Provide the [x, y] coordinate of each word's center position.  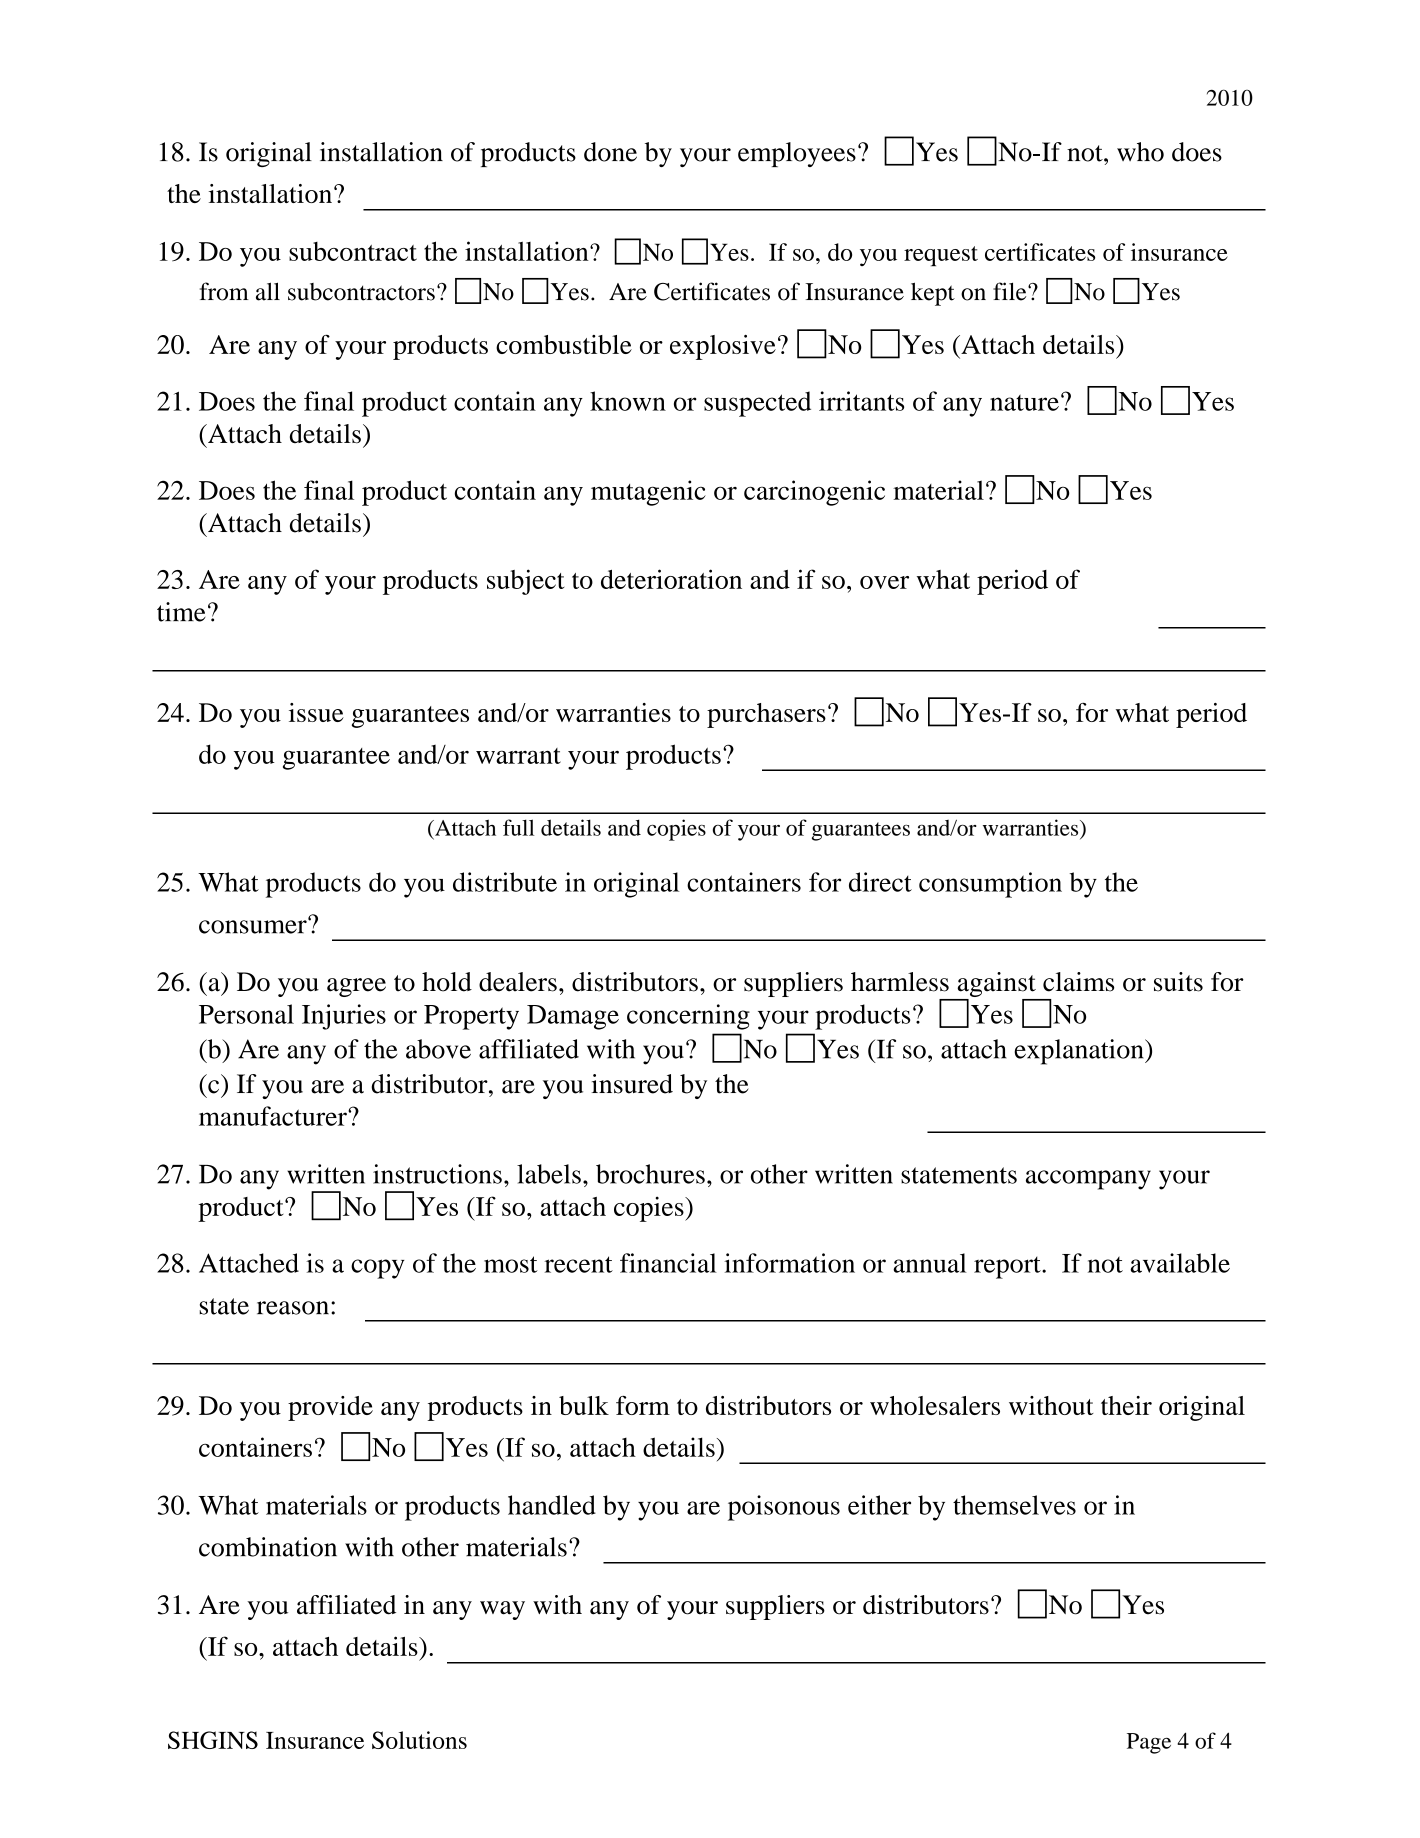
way [502, 1610]
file [1011, 291]
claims [1078, 982]
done [610, 152]
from [224, 291]
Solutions [419, 1740]
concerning [688, 1017]
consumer [254, 926]
